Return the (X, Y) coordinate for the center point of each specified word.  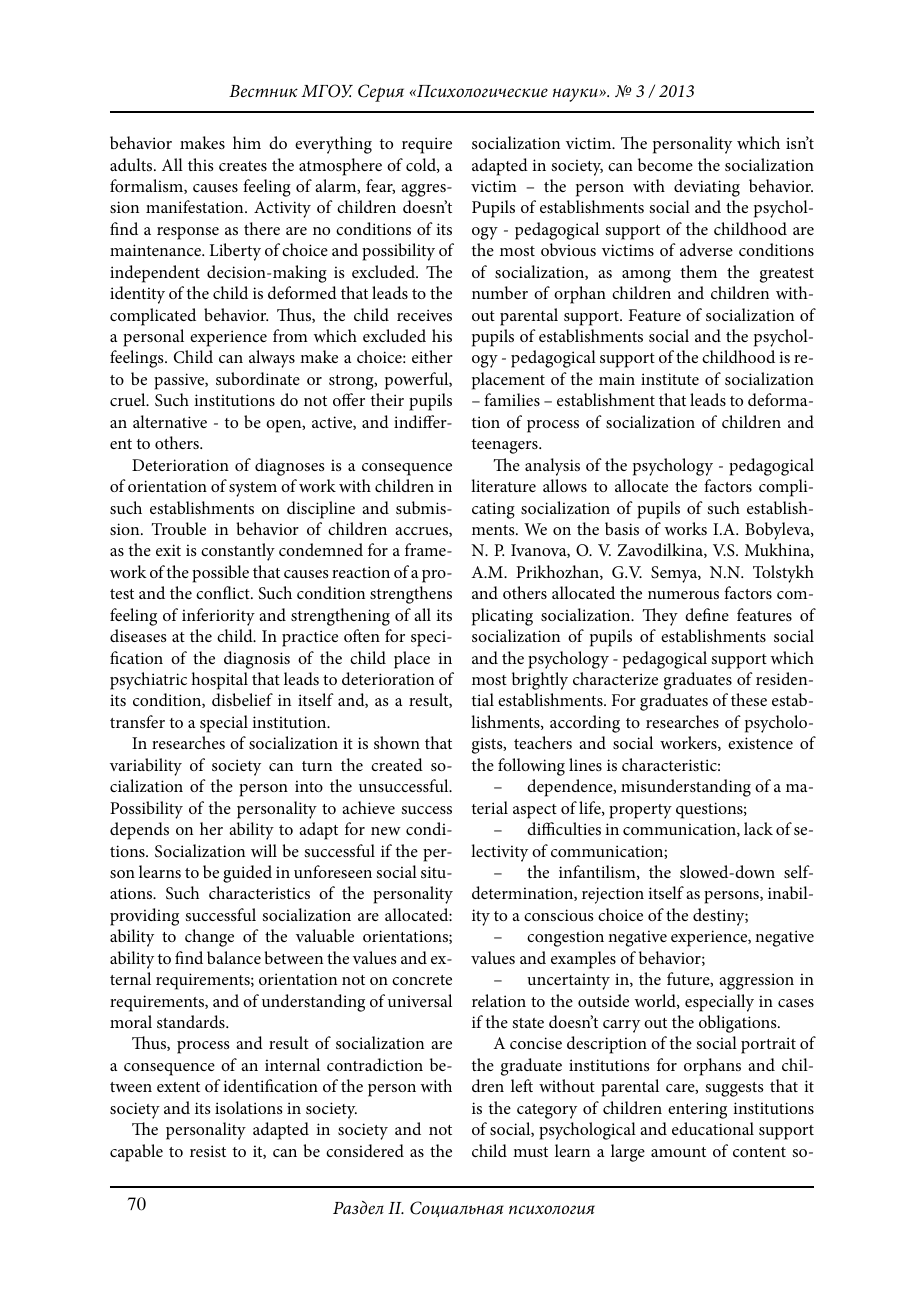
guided (247, 874)
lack (758, 828)
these (749, 699)
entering (697, 1110)
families (512, 399)
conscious (559, 915)
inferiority (218, 617)
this (201, 164)
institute (670, 379)
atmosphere (340, 167)
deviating (707, 188)
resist (208, 1151)
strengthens (411, 595)
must (530, 1152)
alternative (170, 421)
